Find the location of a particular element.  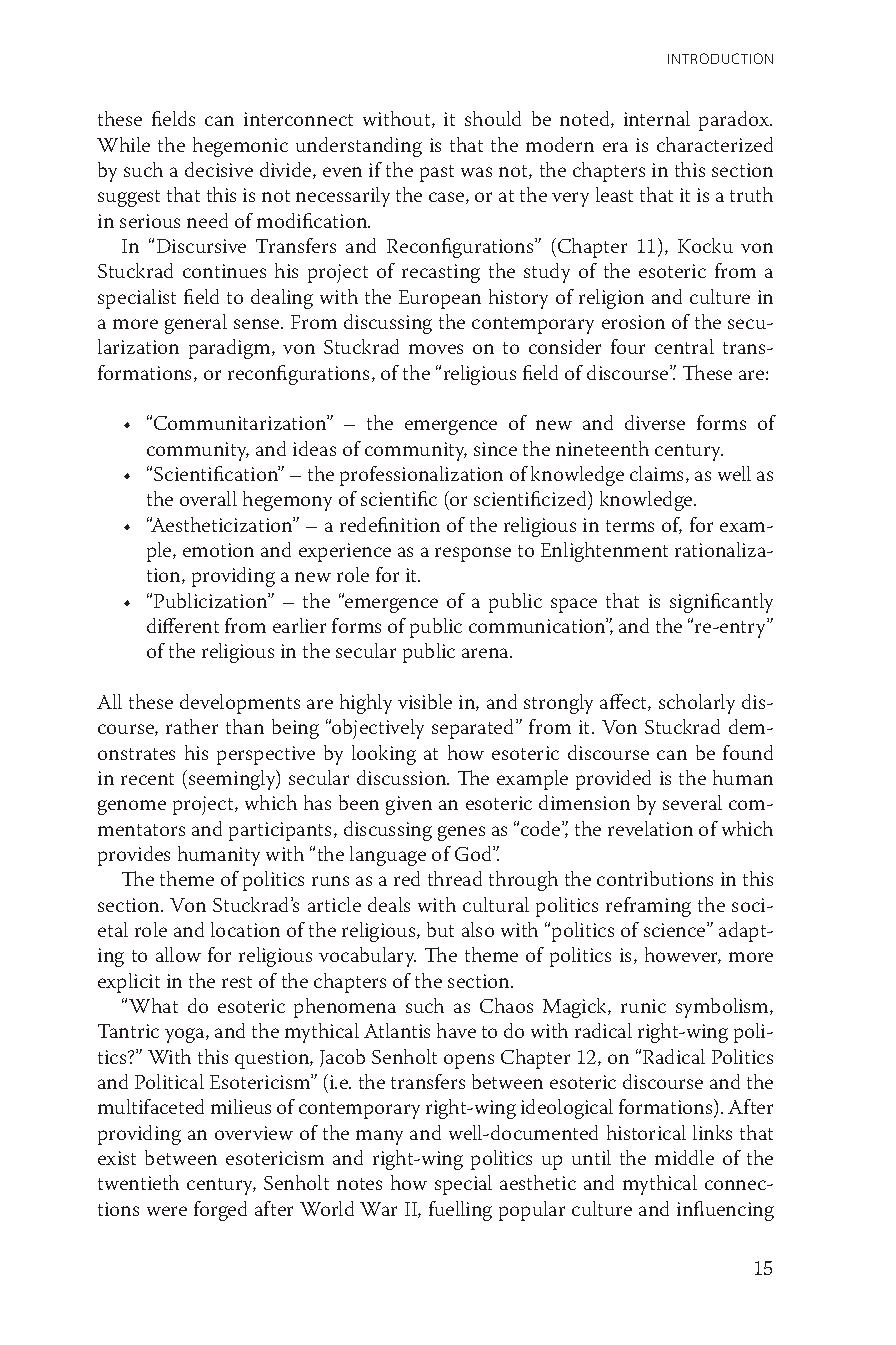

claims is located at coordinates (658, 474).
